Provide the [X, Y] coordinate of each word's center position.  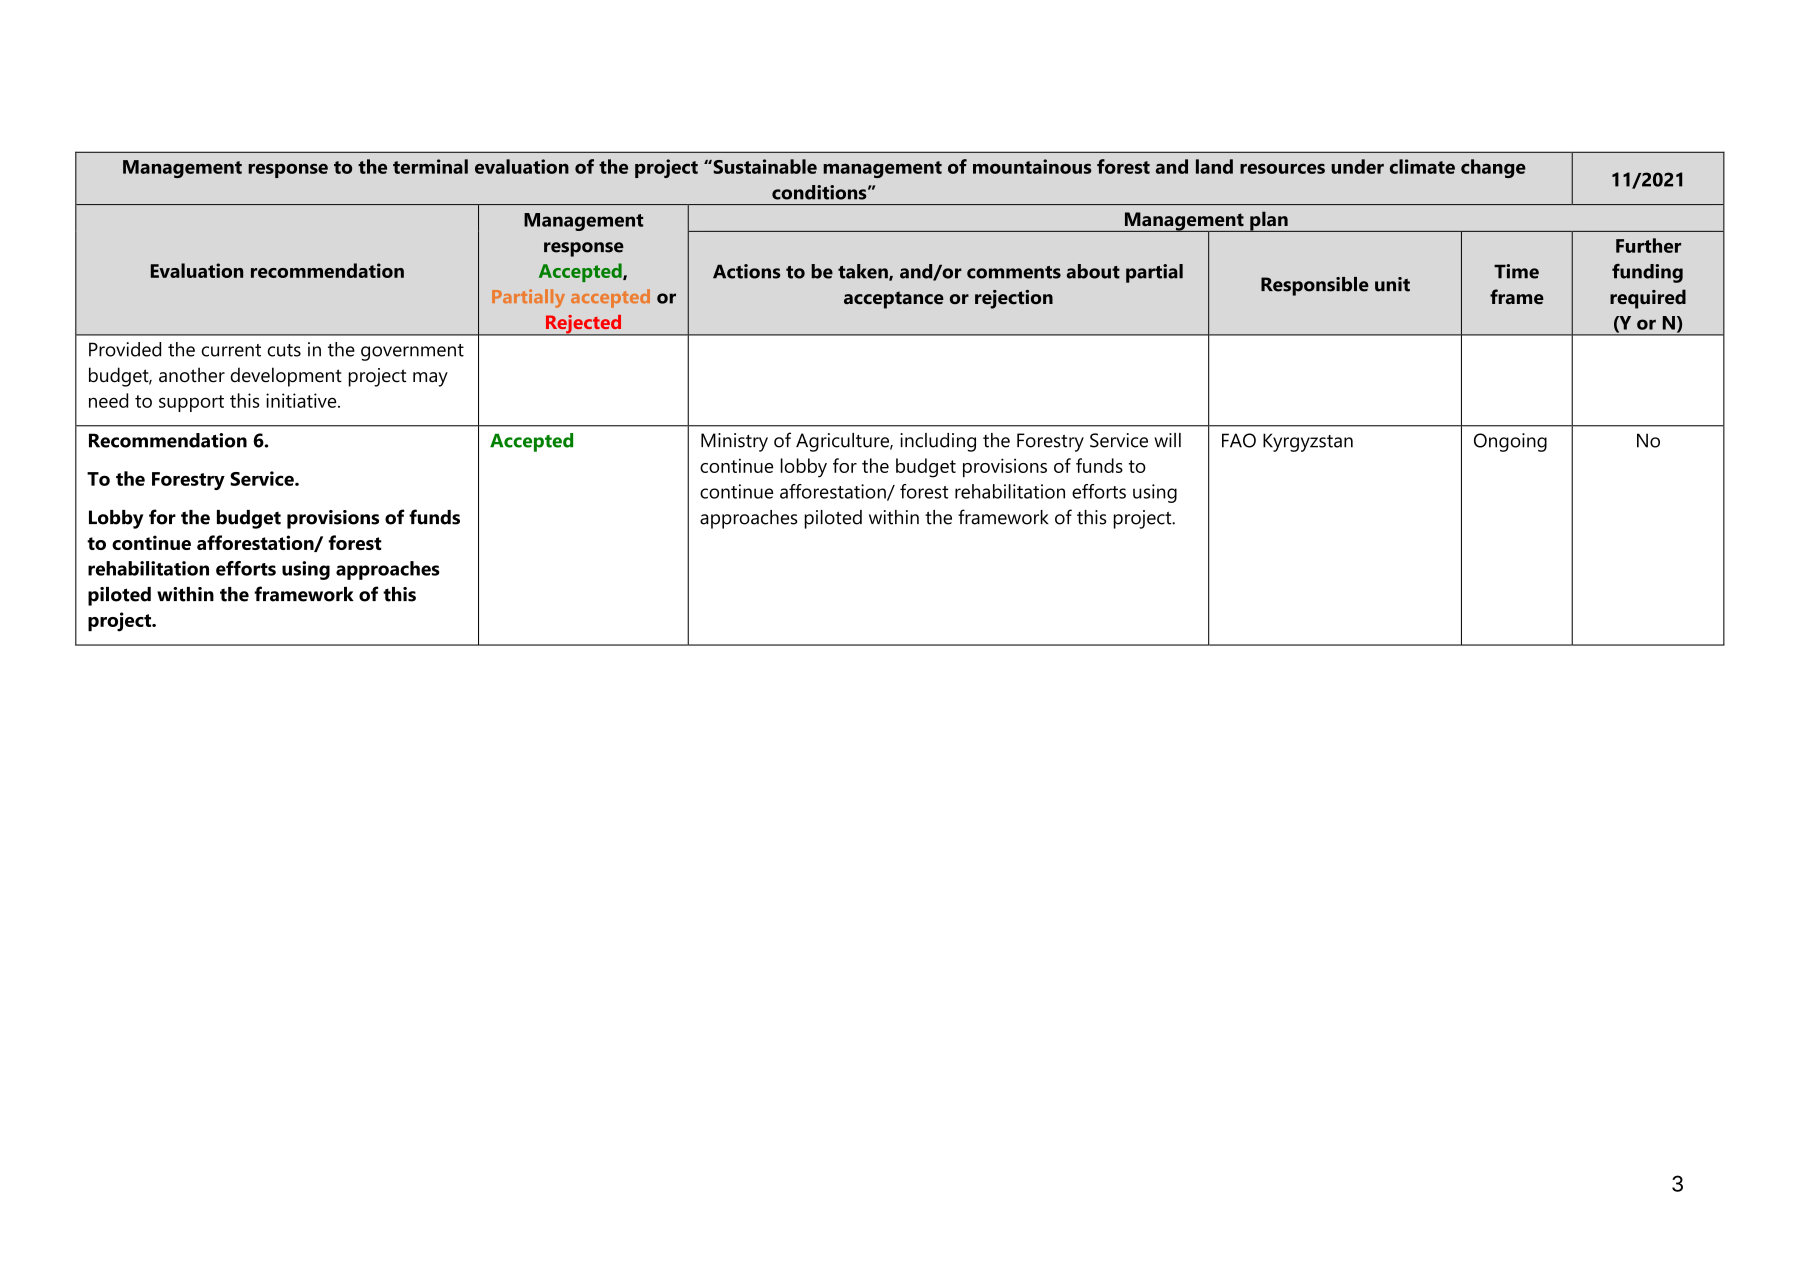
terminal [430, 166]
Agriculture [843, 442]
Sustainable [764, 166]
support [191, 403]
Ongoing [1510, 442]
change [1493, 168]
